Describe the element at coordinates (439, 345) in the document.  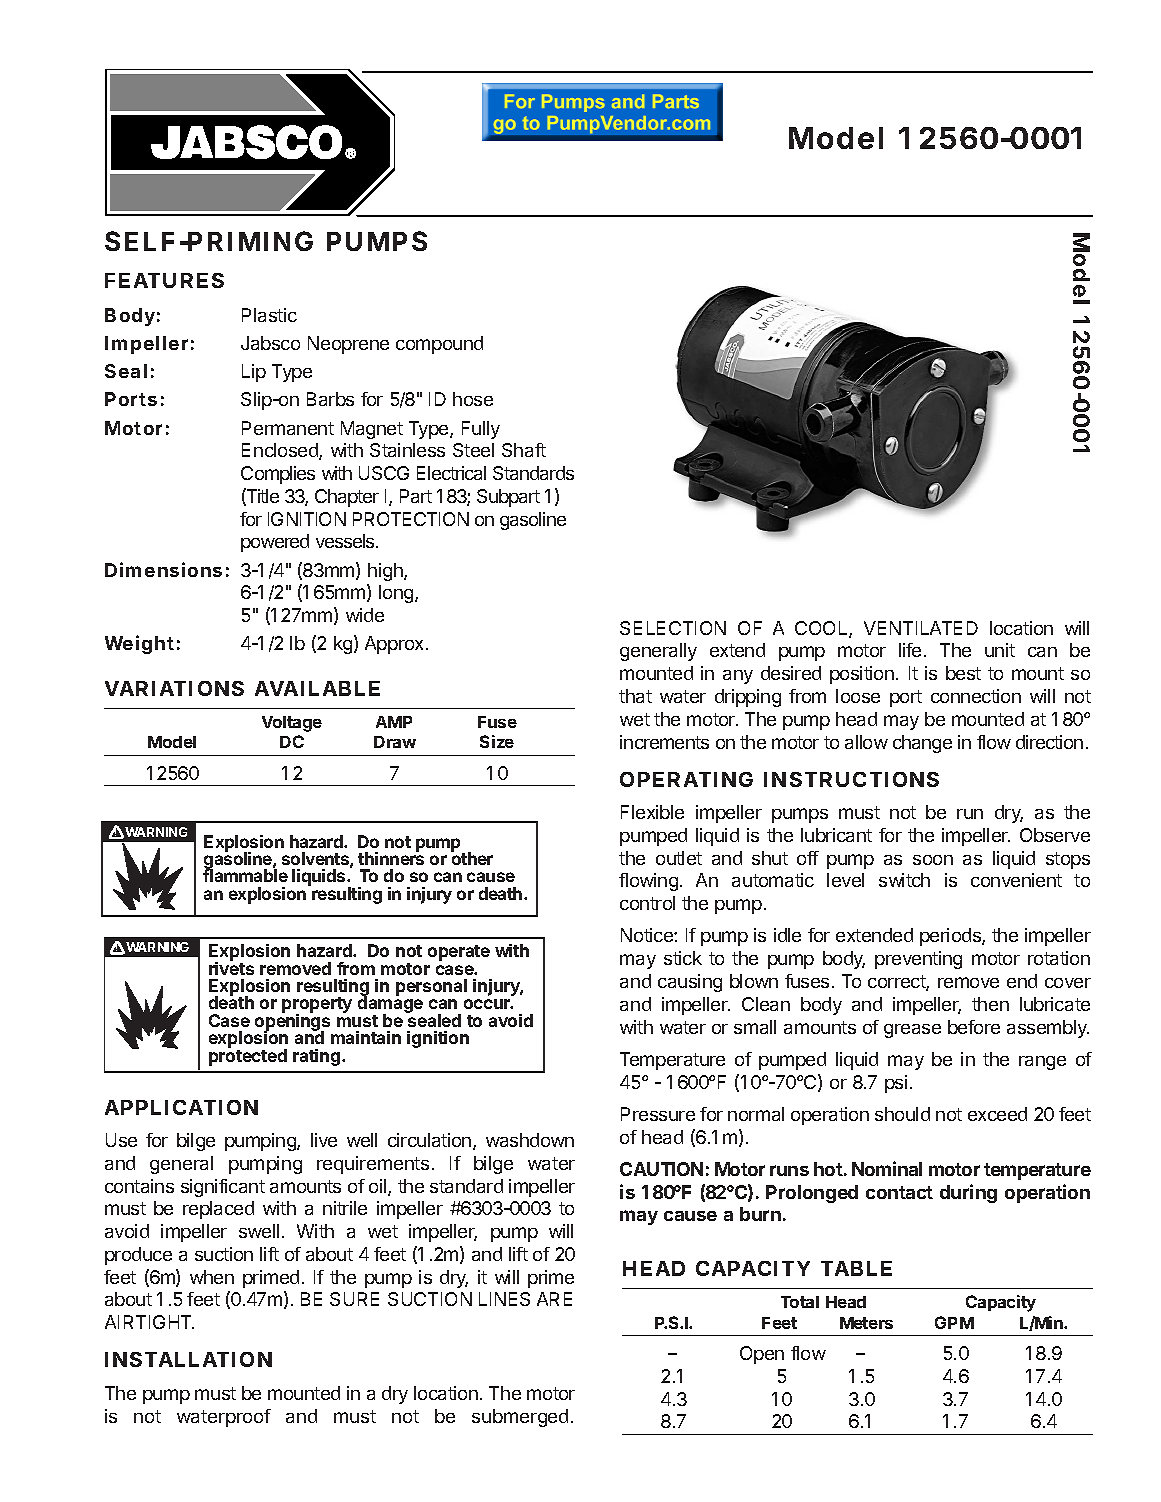
I see `compound` at that location.
